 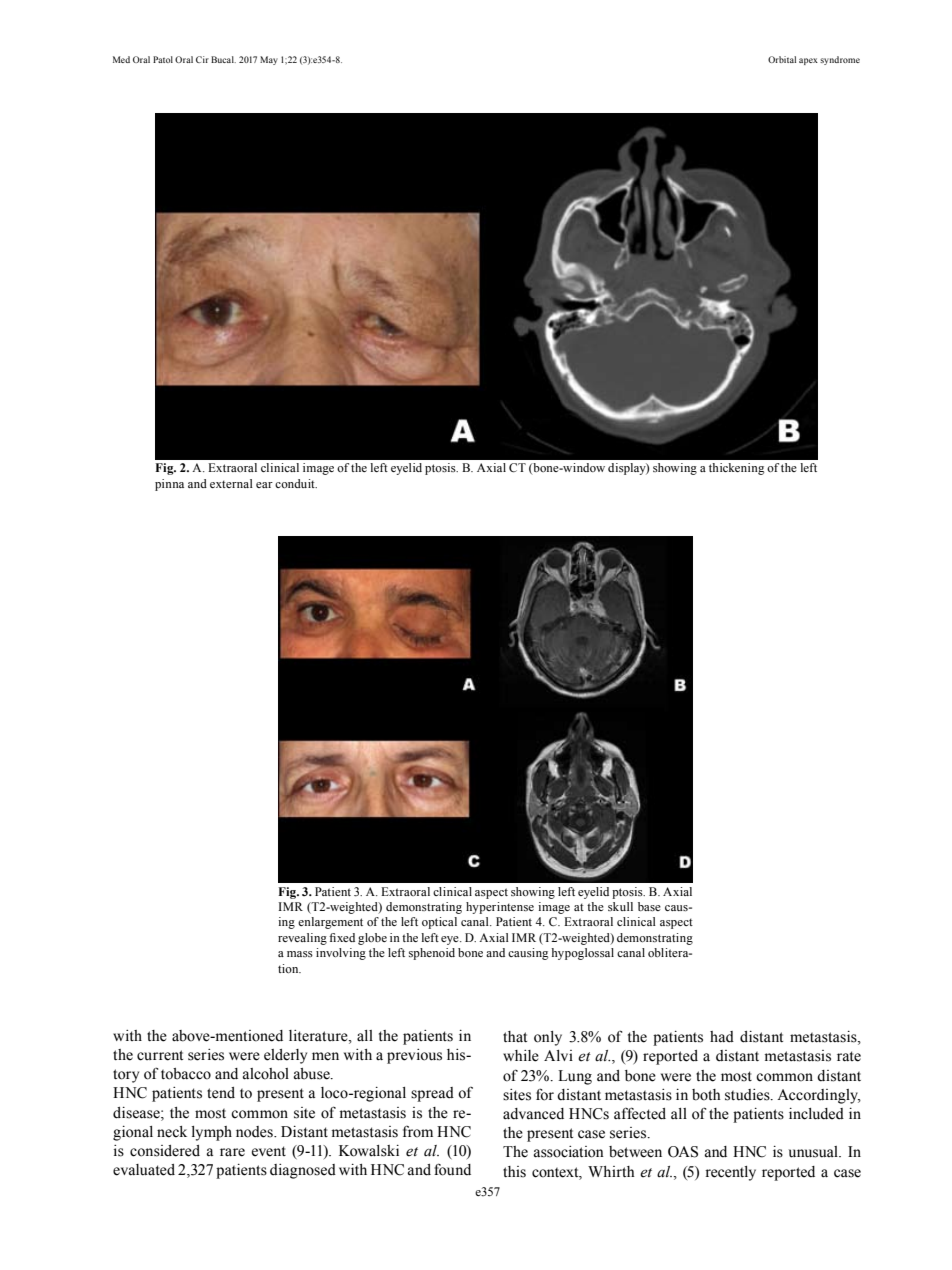 I want to click on Cir, so click(x=202, y=59).
